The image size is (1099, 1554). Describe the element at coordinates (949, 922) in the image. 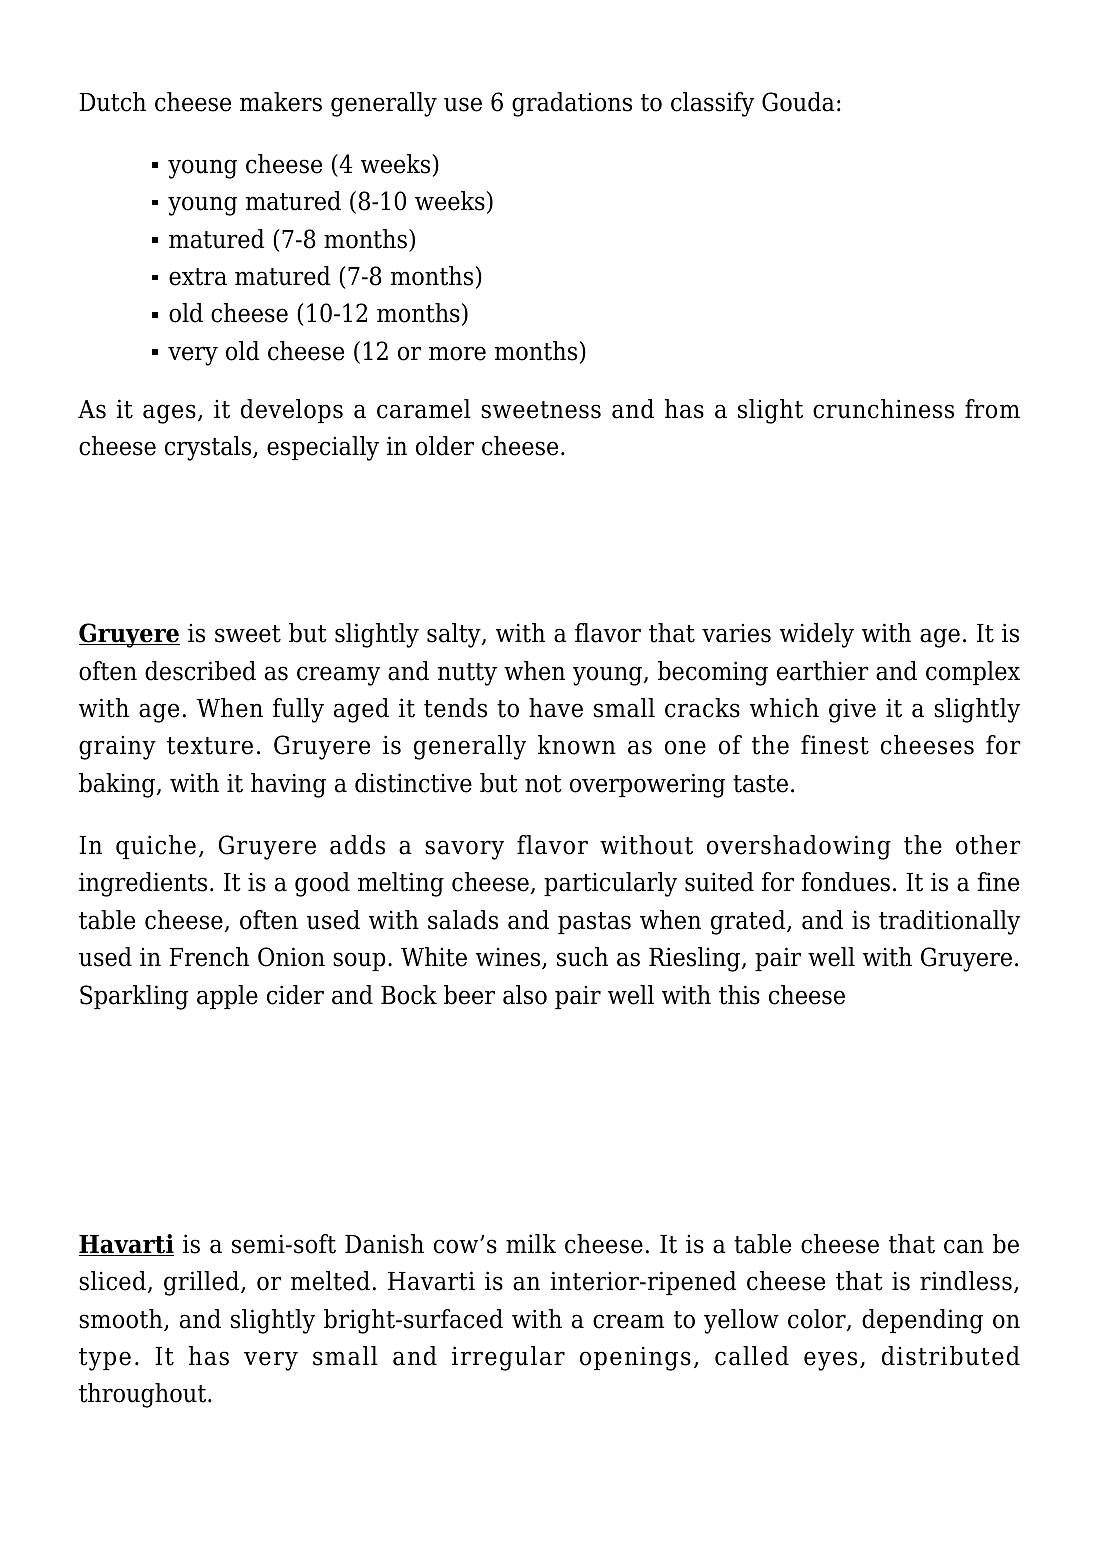

I see `traditionally` at that location.
